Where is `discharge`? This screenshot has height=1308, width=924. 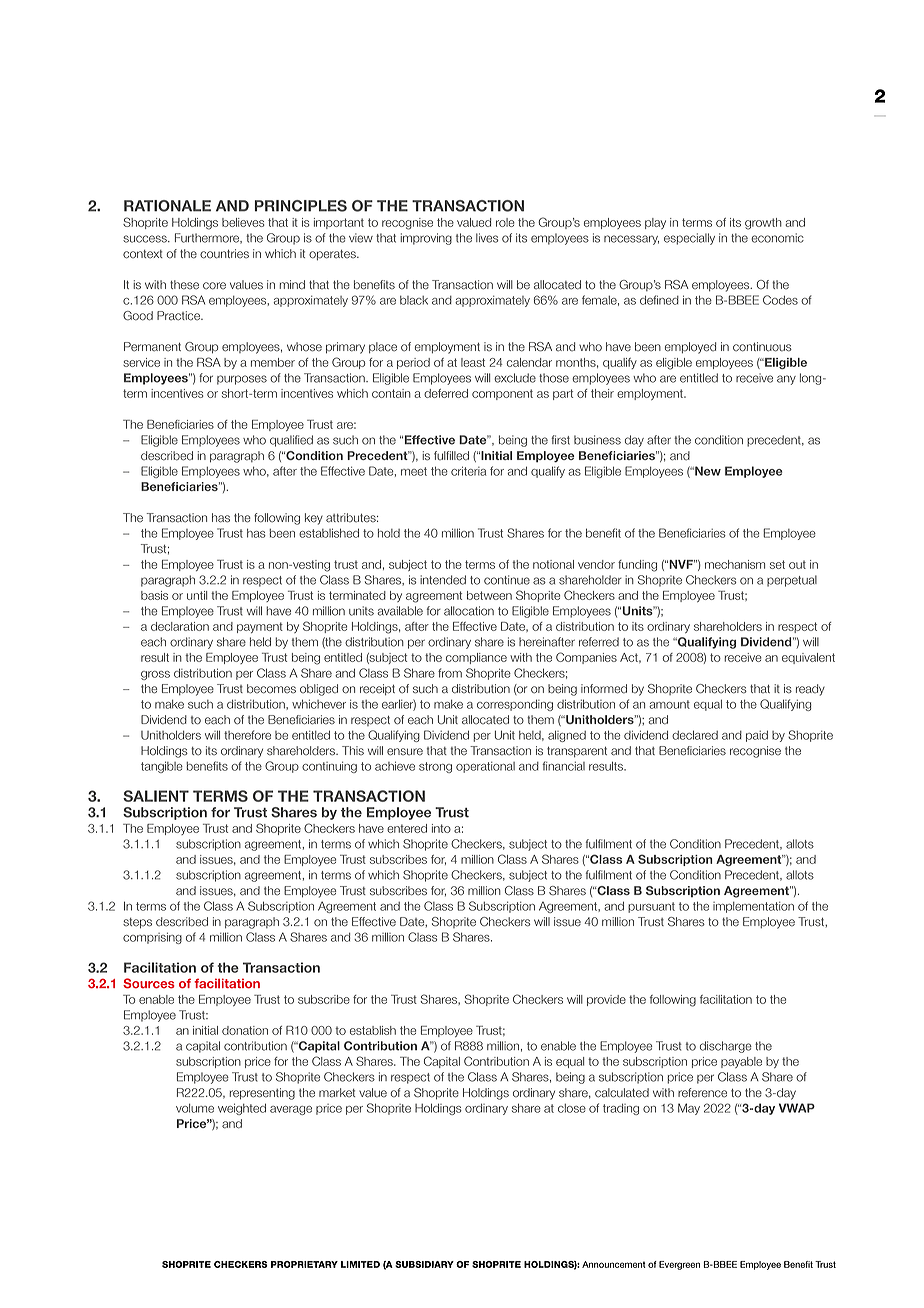 discharge is located at coordinates (726, 1047).
